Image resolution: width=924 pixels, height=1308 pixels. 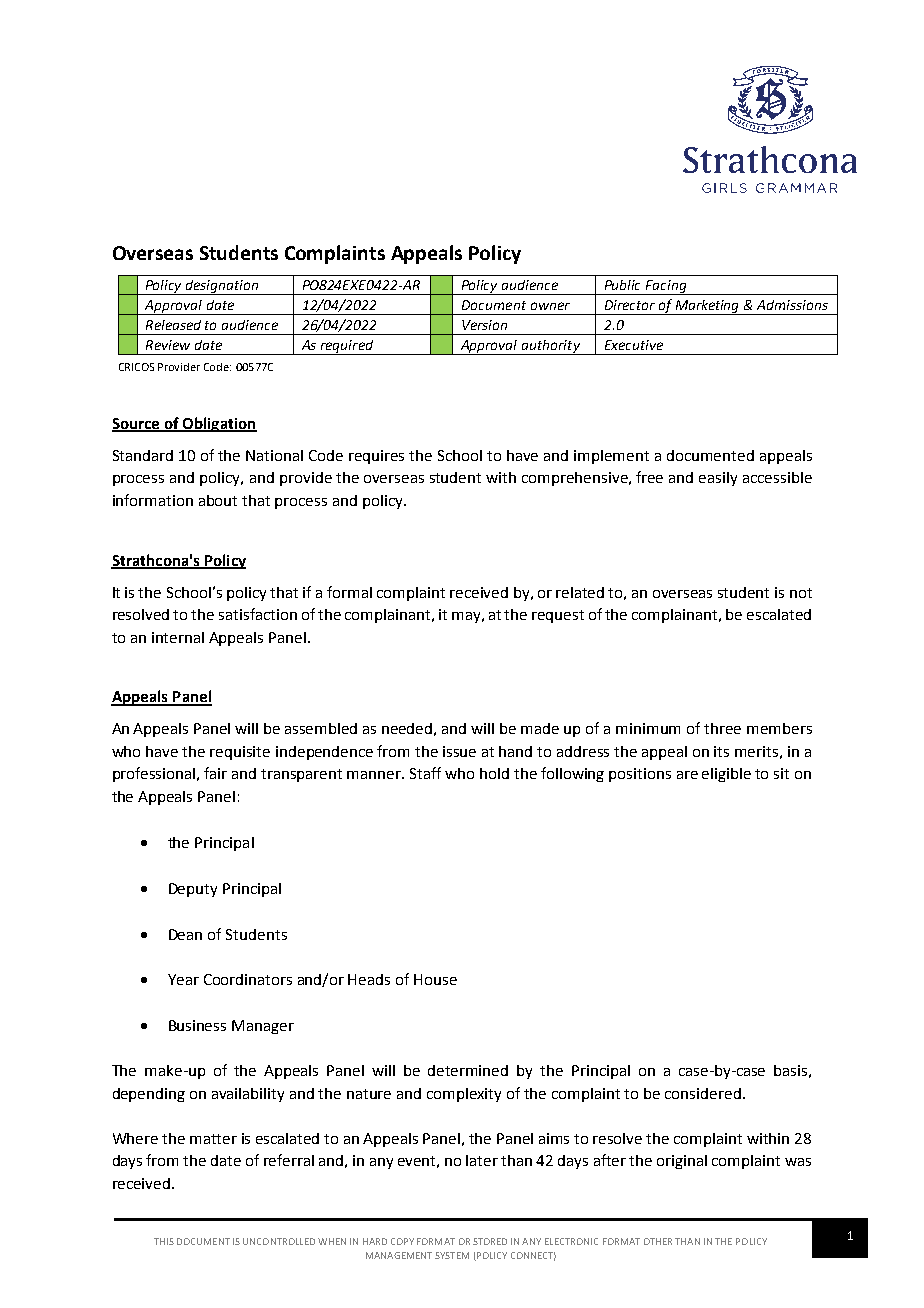 I want to click on OTHER, so click(x=658, y=1241).
